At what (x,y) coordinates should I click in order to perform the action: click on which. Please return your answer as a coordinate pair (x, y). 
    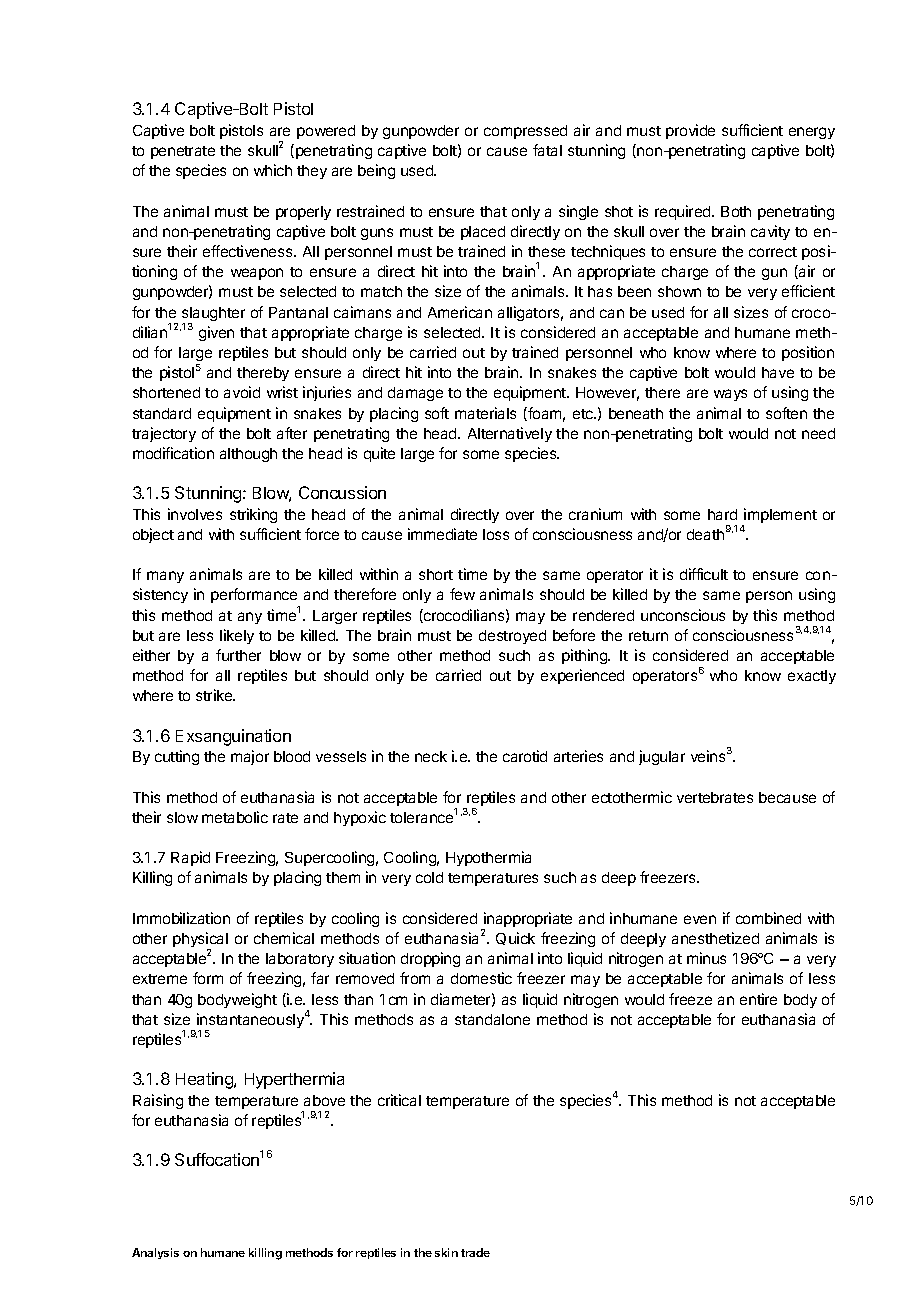
    Looking at the image, I should click on (273, 170).
